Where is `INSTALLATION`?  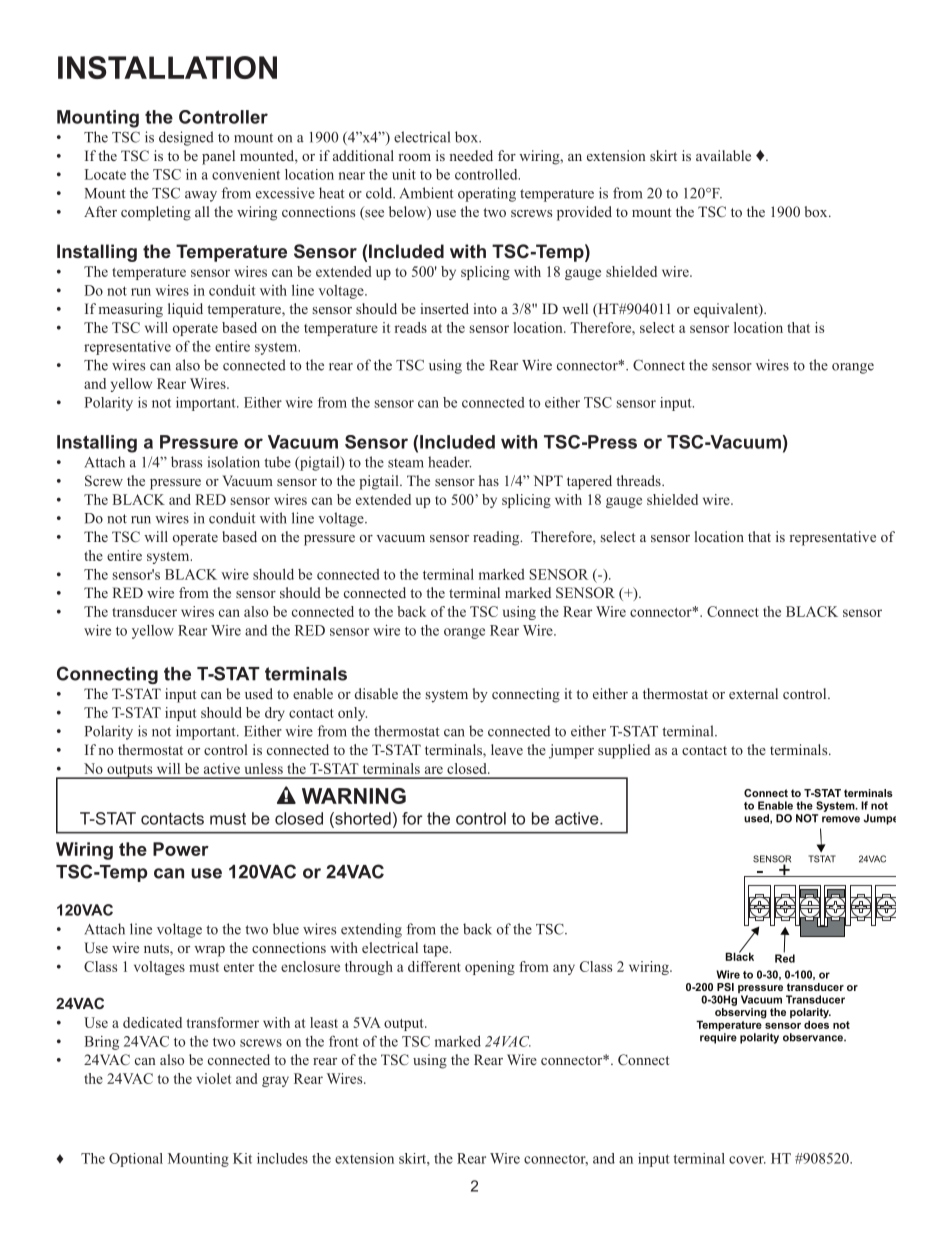
INSTALLATION is located at coordinates (167, 67).
